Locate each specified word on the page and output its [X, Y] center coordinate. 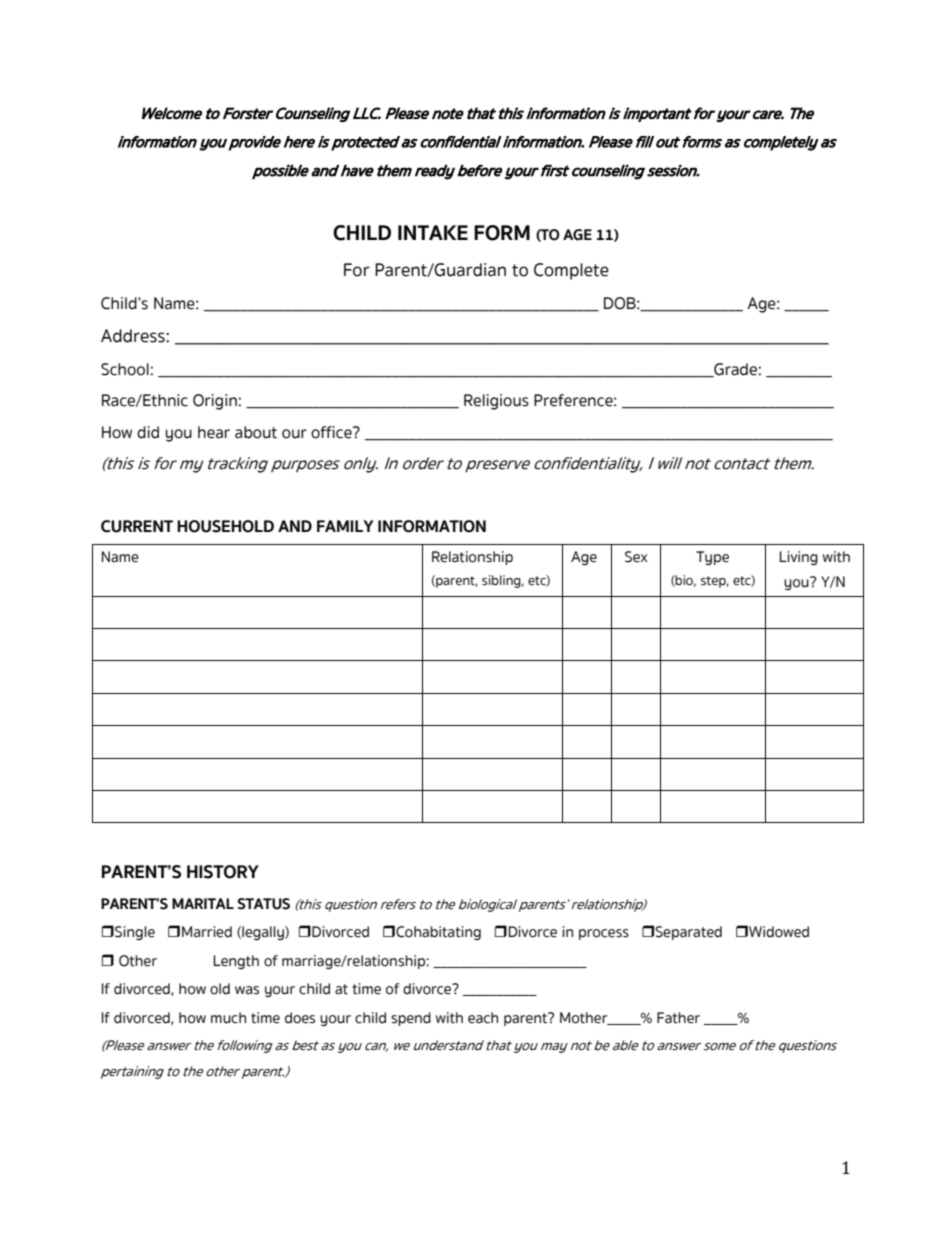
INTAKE [433, 232]
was [247, 990]
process [604, 934]
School [125, 369]
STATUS [264, 904]
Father [678, 1018]
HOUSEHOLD [225, 526]
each [483, 1018]
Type [712, 558]
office [332, 432]
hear [214, 432]
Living [799, 558]
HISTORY [223, 872]
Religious [496, 402]
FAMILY [345, 526]
